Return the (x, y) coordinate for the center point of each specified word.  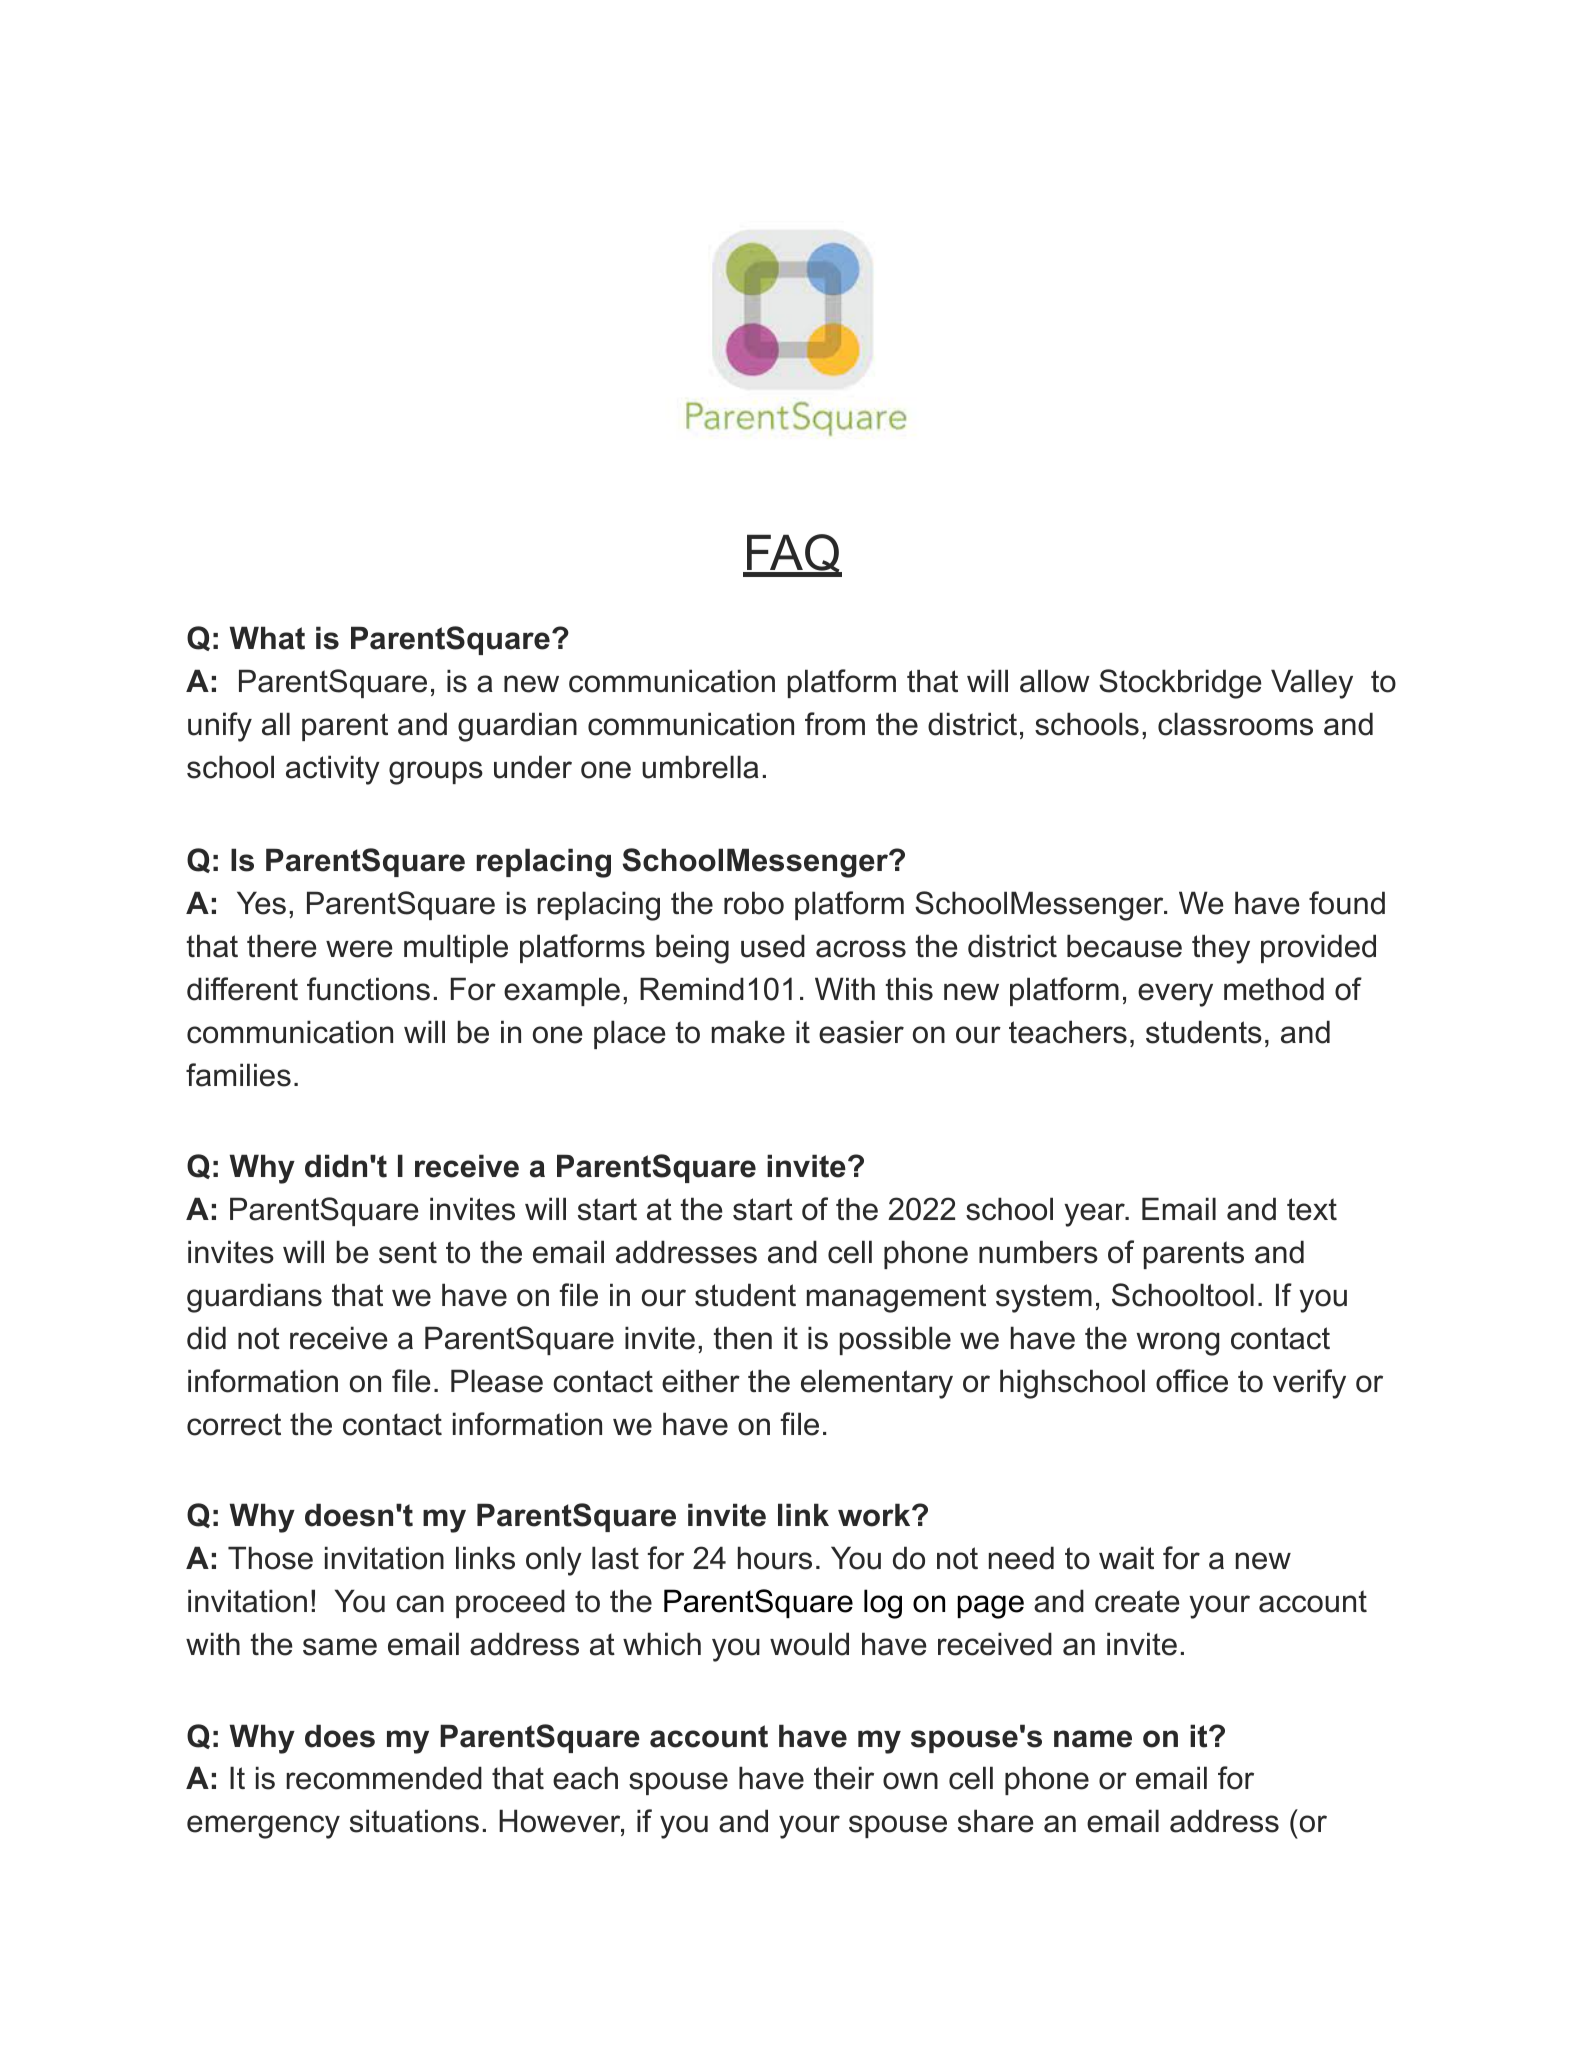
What (267, 638)
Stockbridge (1180, 684)
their (844, 1778)
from (835, 724)
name (1093, 1739)
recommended (384, 1778)
